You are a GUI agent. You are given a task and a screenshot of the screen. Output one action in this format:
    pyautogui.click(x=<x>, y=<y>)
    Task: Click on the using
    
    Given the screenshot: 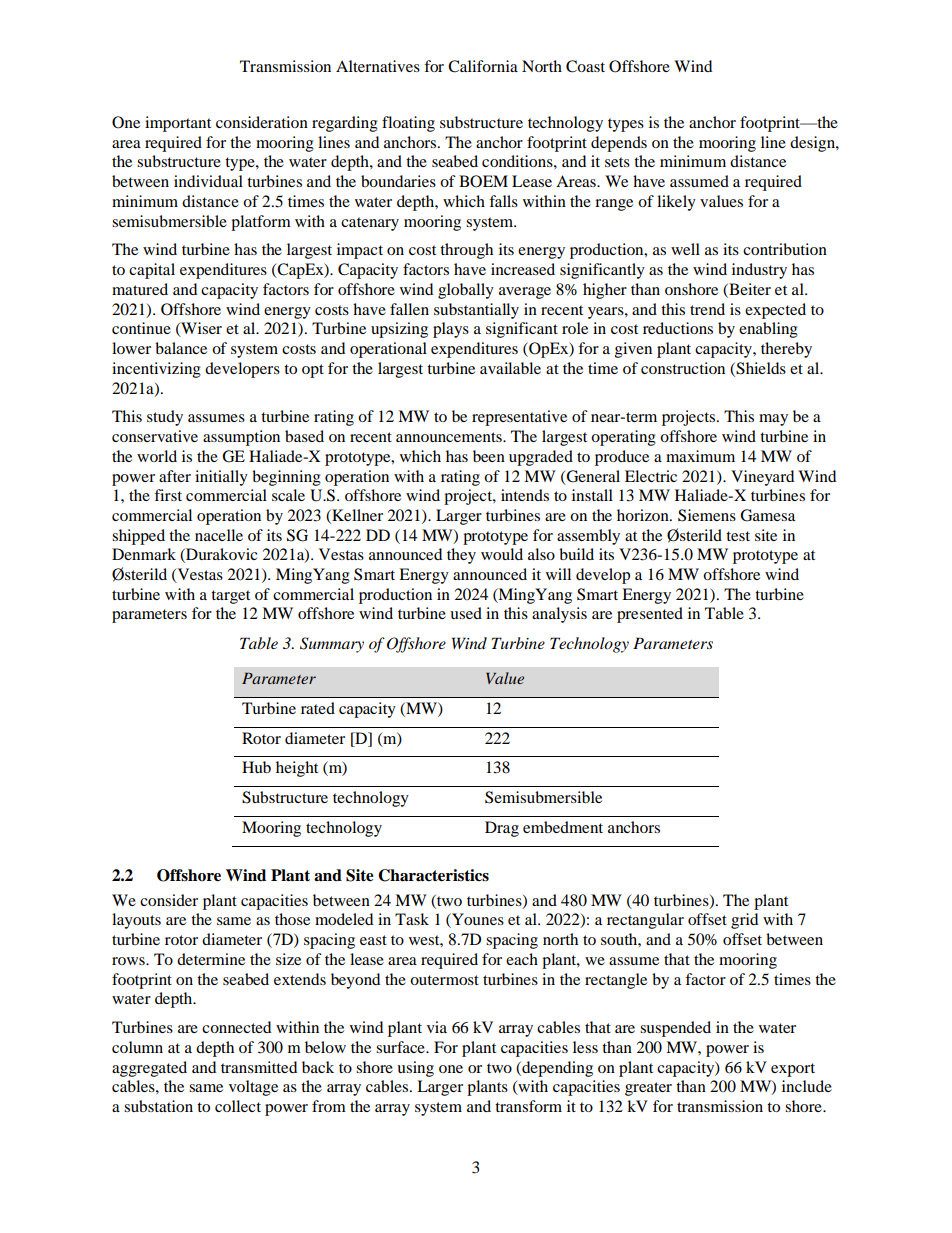 What is the action you would take?
    pyautogui.click(x=415, y=1069)
